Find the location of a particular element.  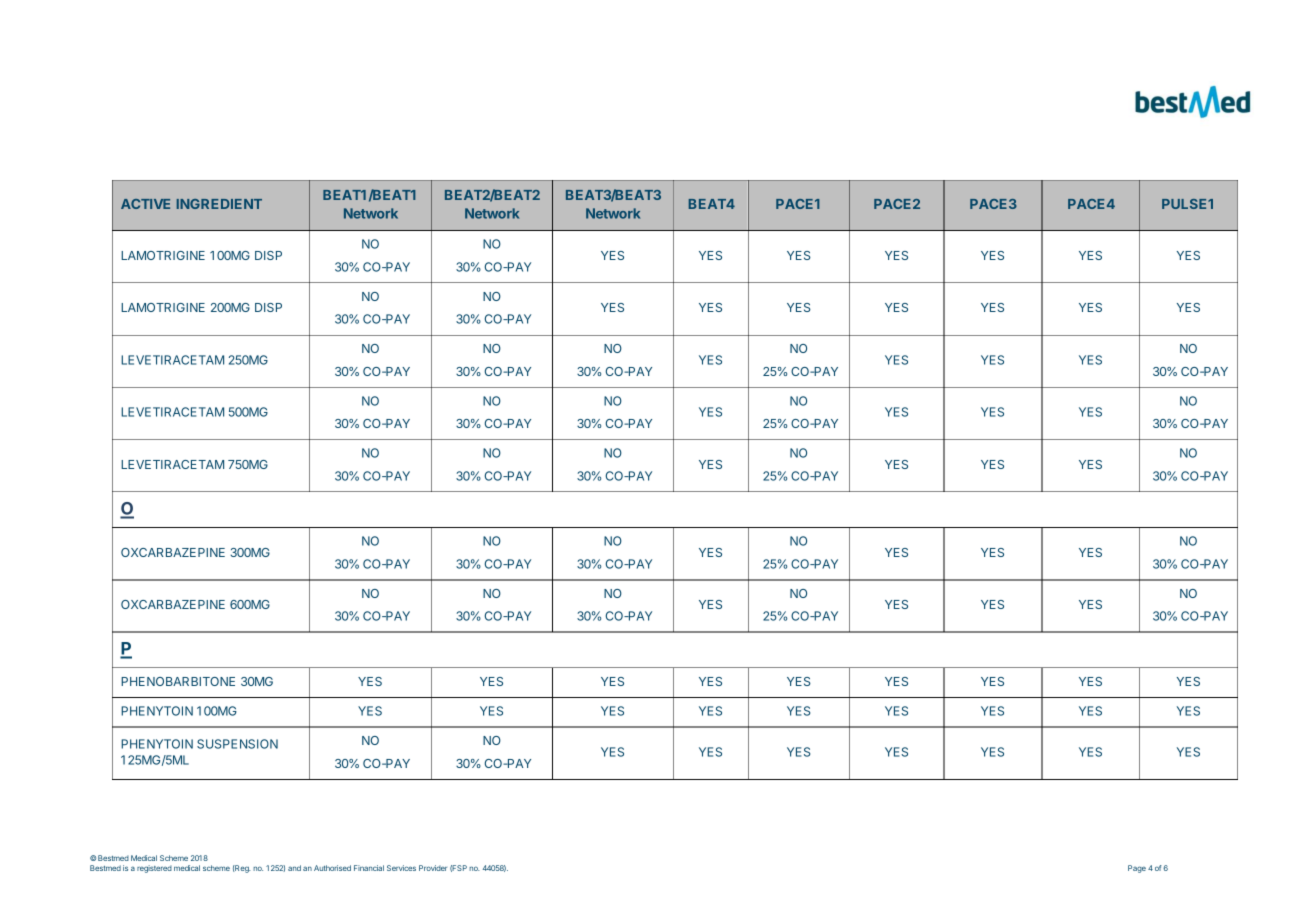

INGREDIENT is located at coordinates (219, 204).
